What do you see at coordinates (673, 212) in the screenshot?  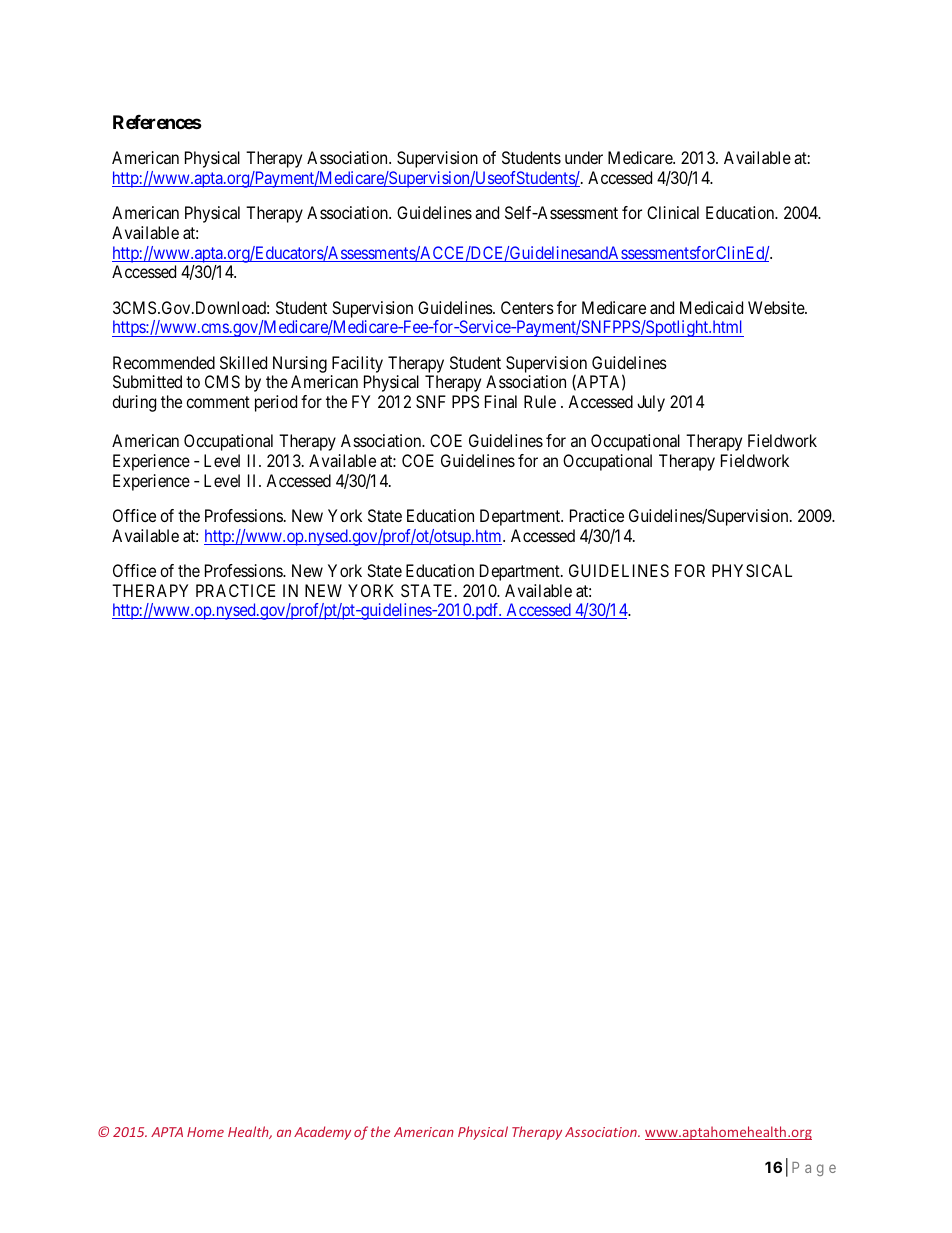 I see `Clinical` at bounding box center [673, 212].
